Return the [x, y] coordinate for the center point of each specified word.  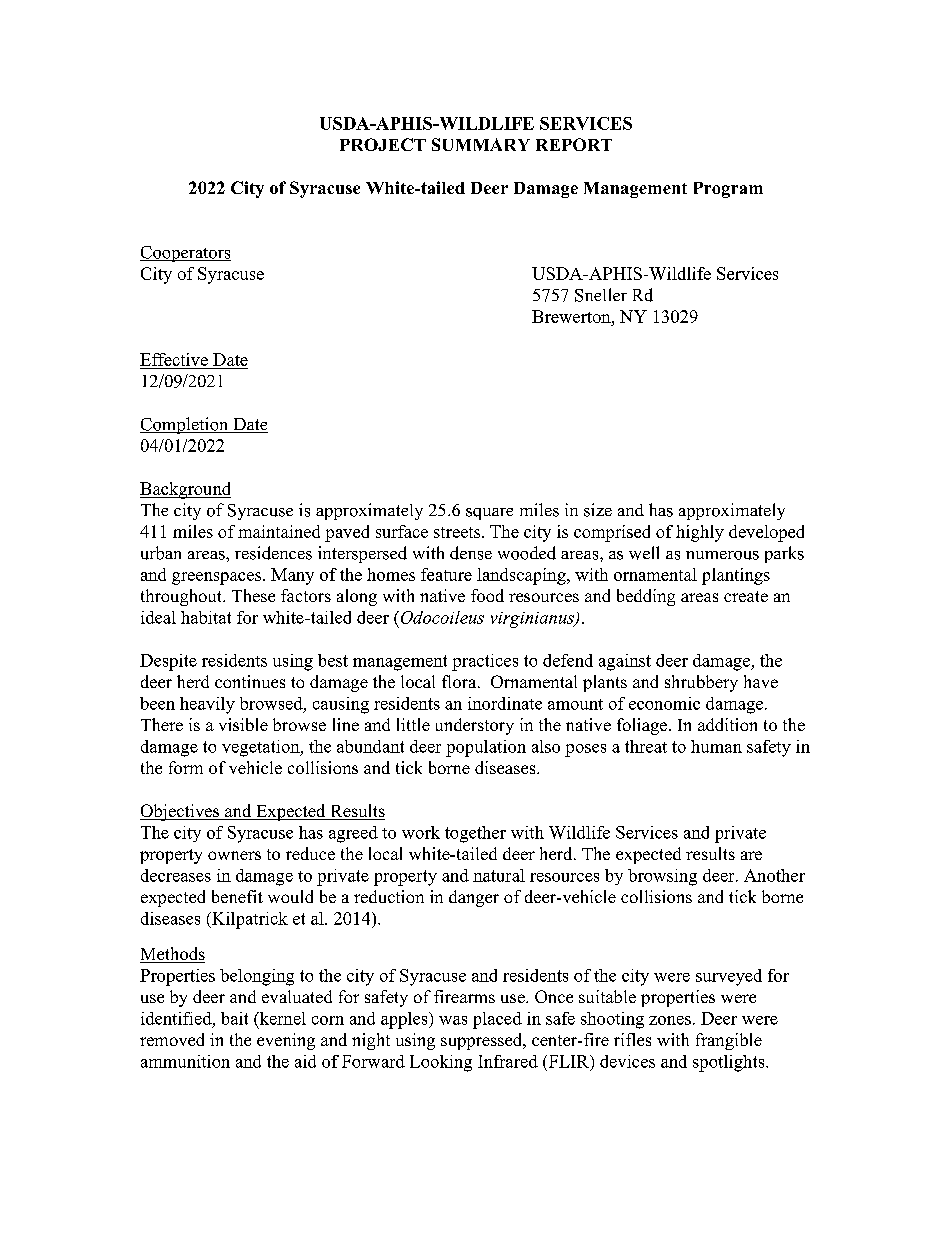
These [253, 595]
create [746, 596]
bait [234, 1018]
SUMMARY [481, 144]
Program [728, 190]
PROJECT [383, 144]
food [487, 595]
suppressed [483, 1041]
